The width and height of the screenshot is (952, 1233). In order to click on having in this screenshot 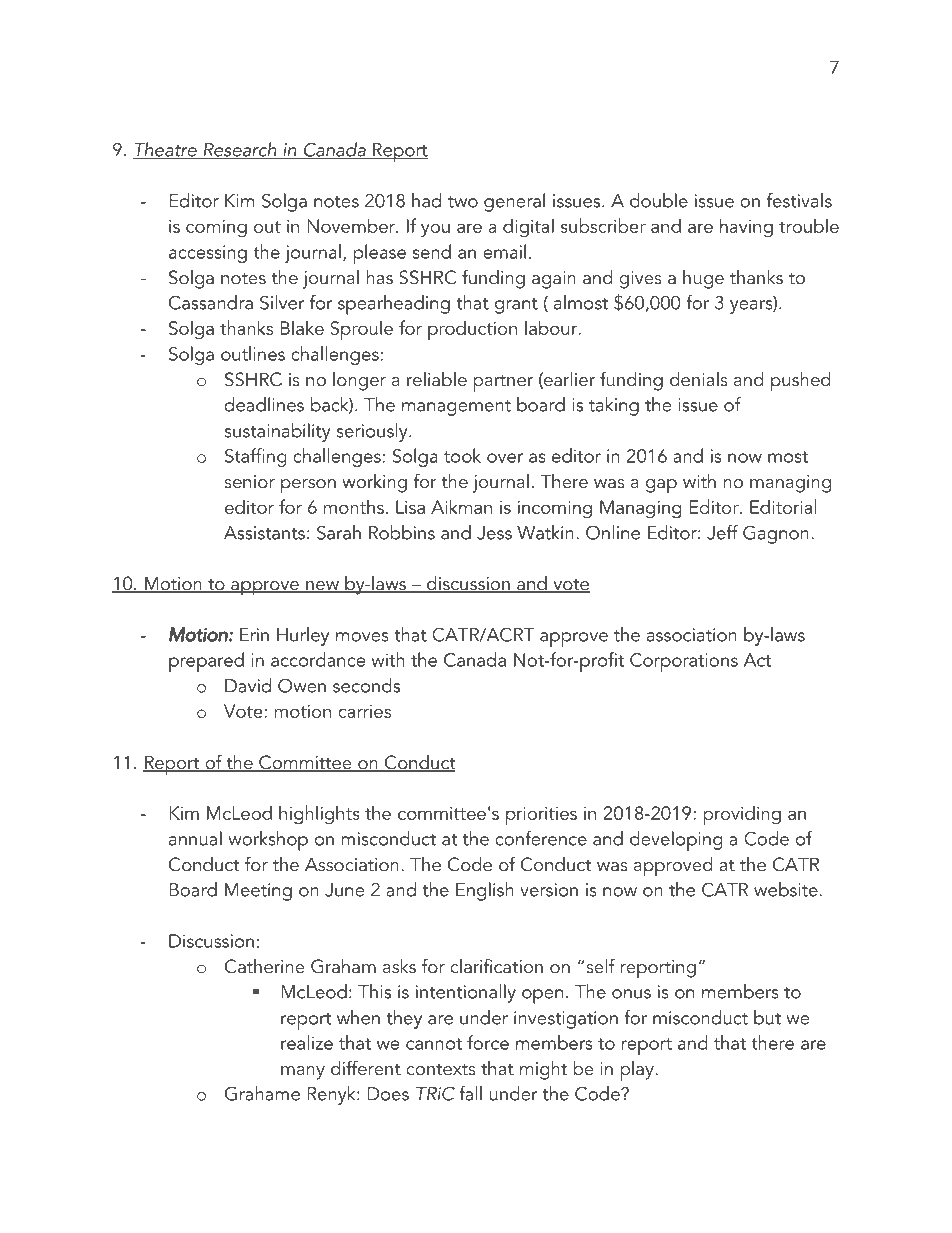, I will do `click(746, 228)`.
